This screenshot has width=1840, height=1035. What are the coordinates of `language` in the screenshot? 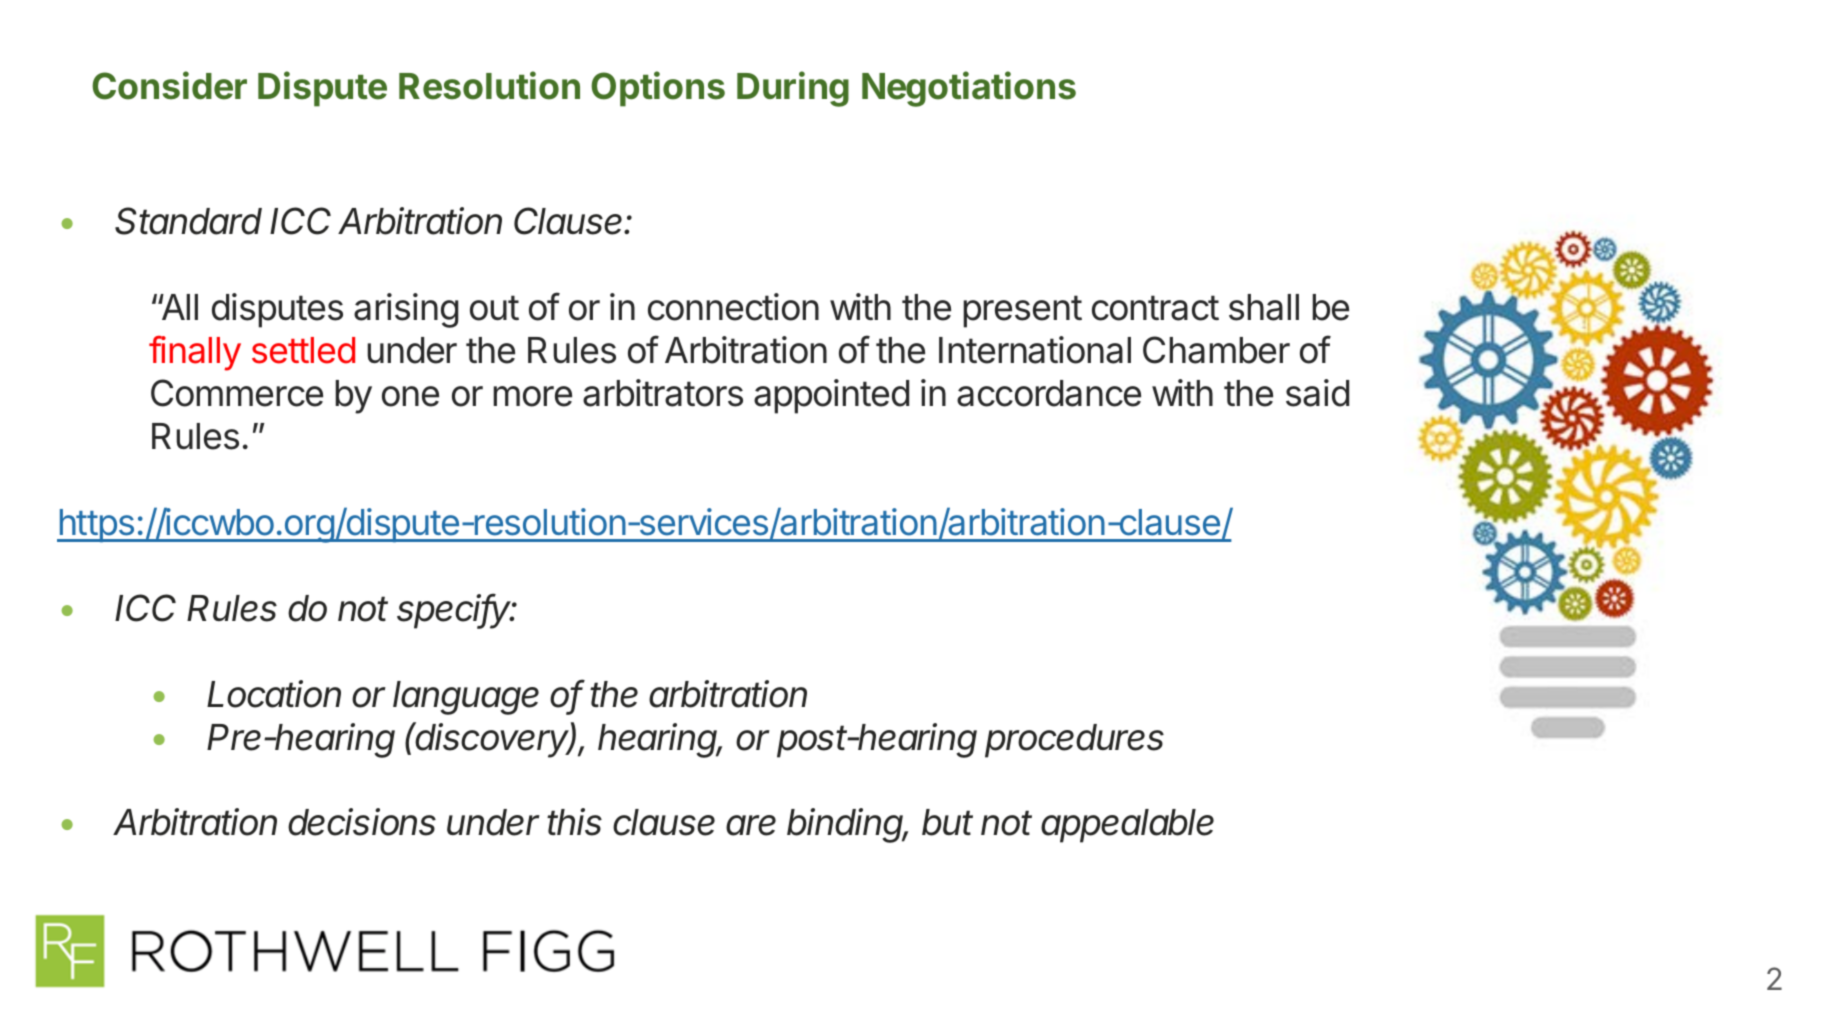 It's located at (466, 698).
